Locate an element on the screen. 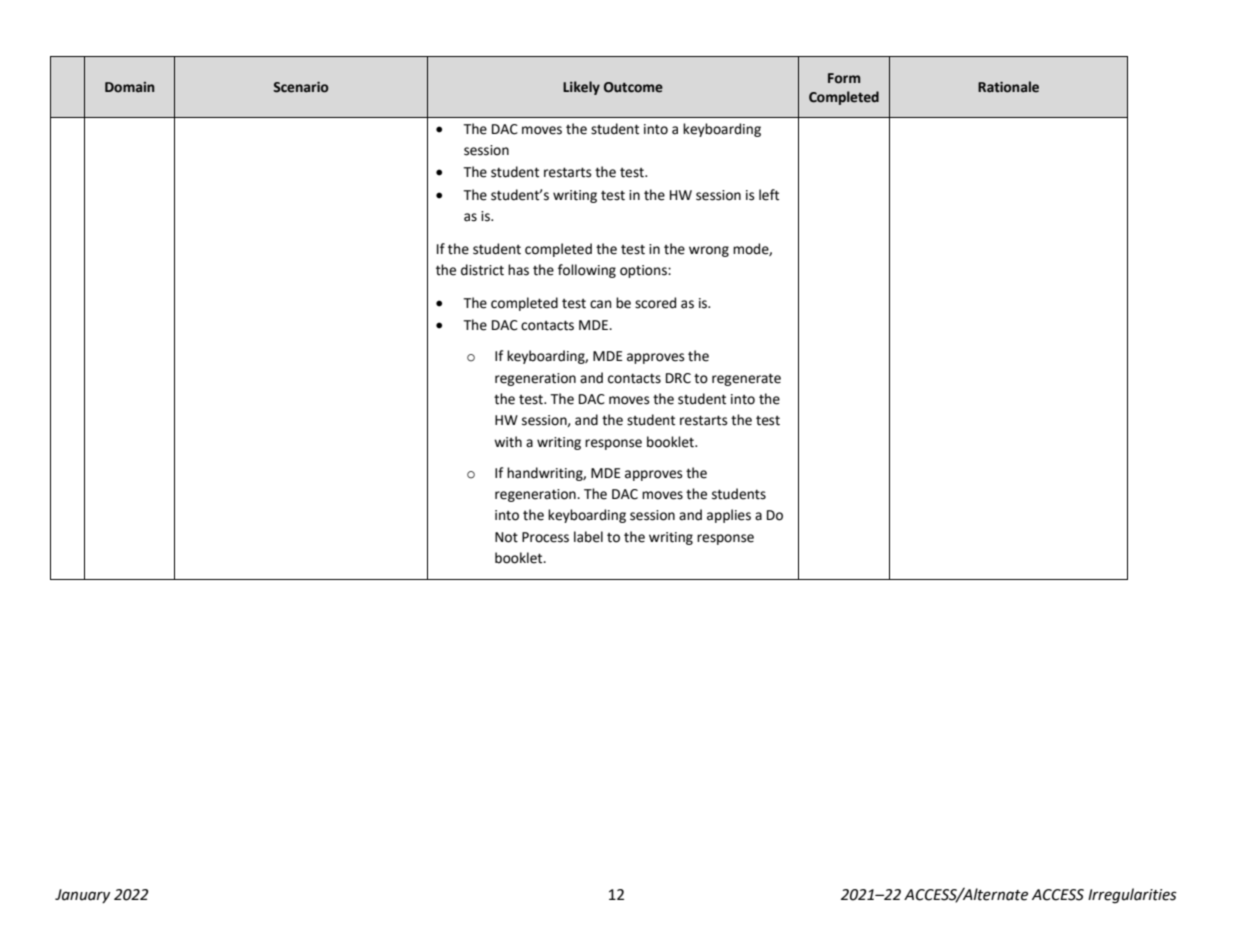 The height and width of the screenshot is (952, 1233). DRC is located at coordinates (678, 378).
